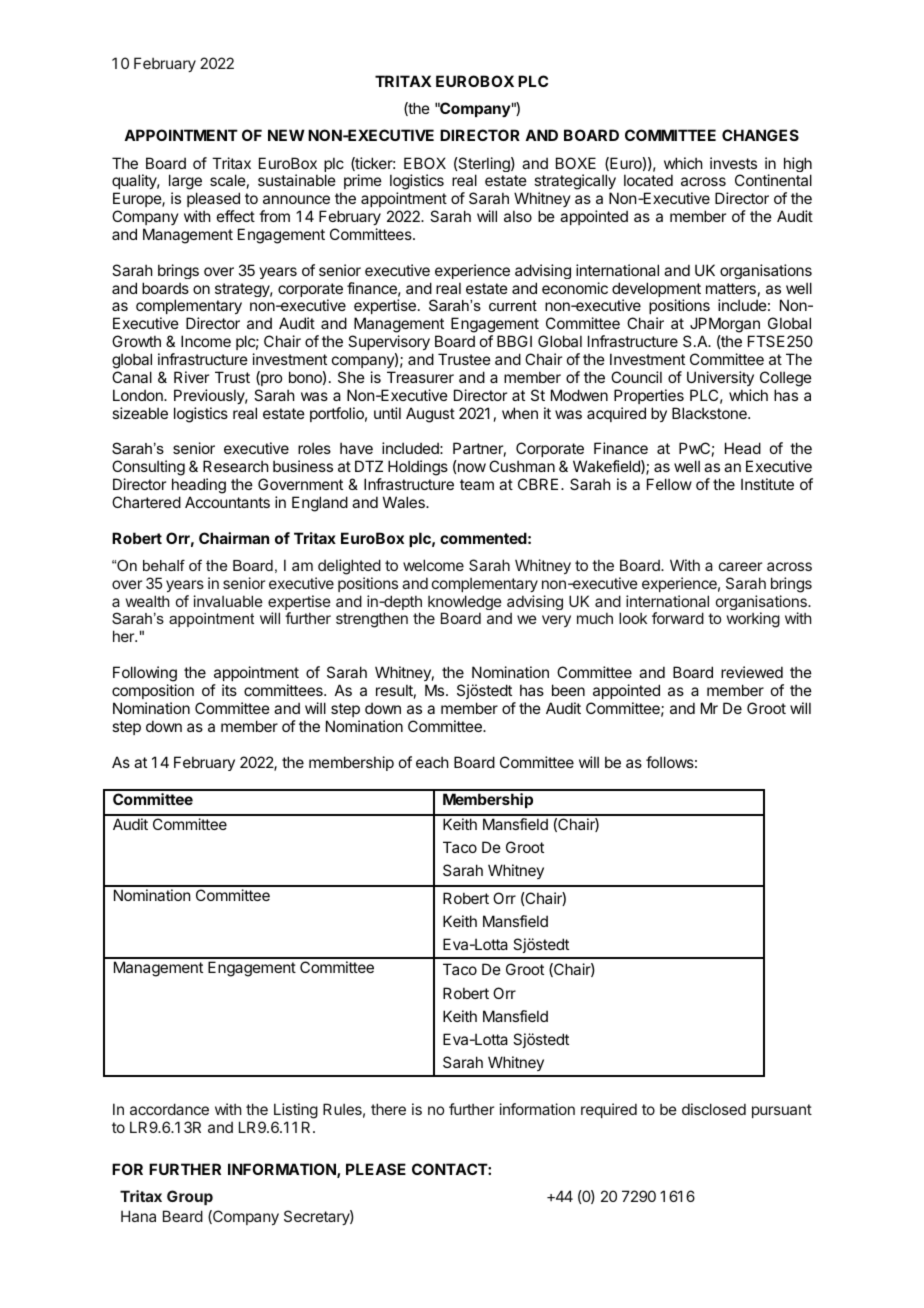  I want to click on also, so click(518, 216).
